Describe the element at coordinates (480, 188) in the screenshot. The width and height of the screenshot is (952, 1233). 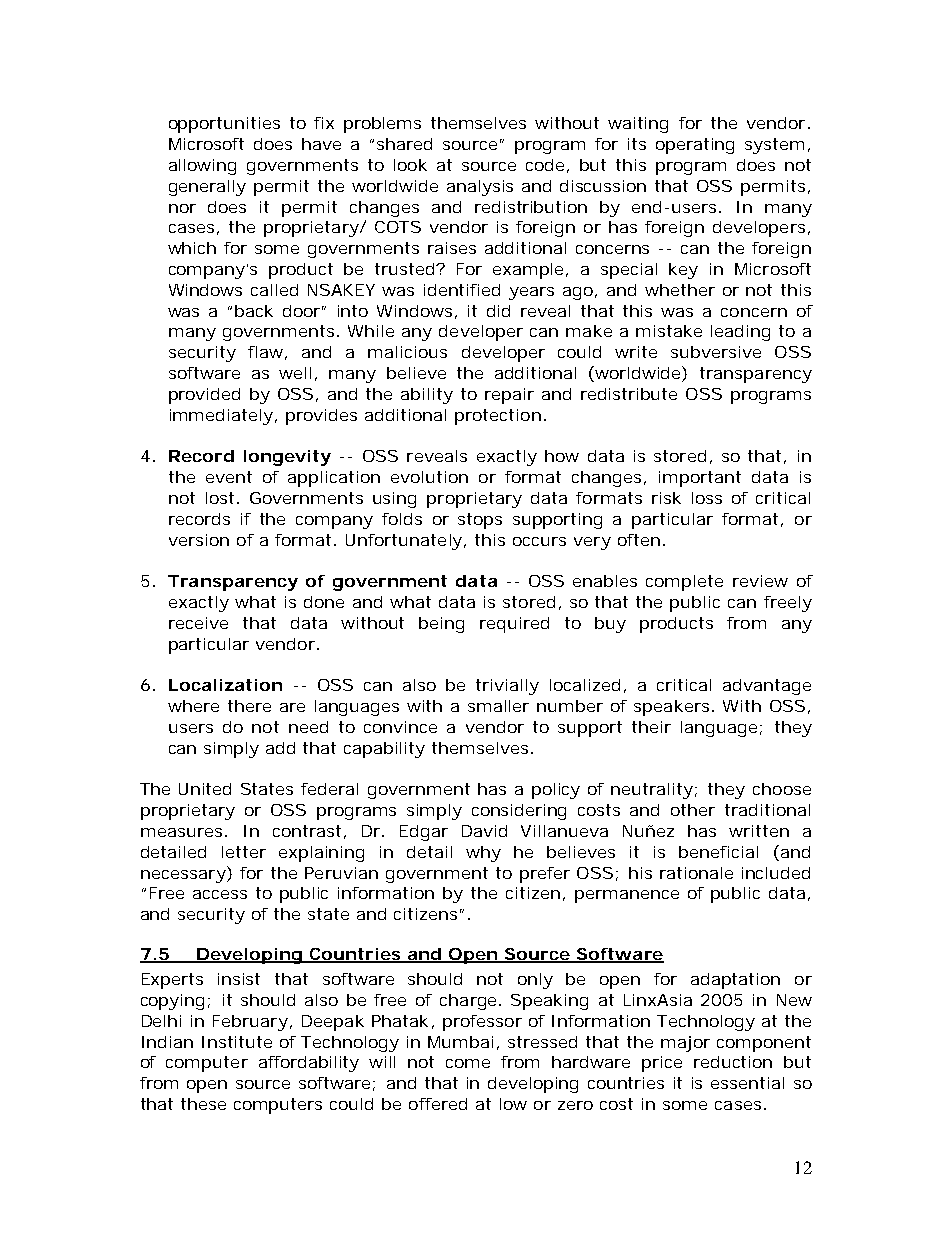
I see `analysis` at that location.
